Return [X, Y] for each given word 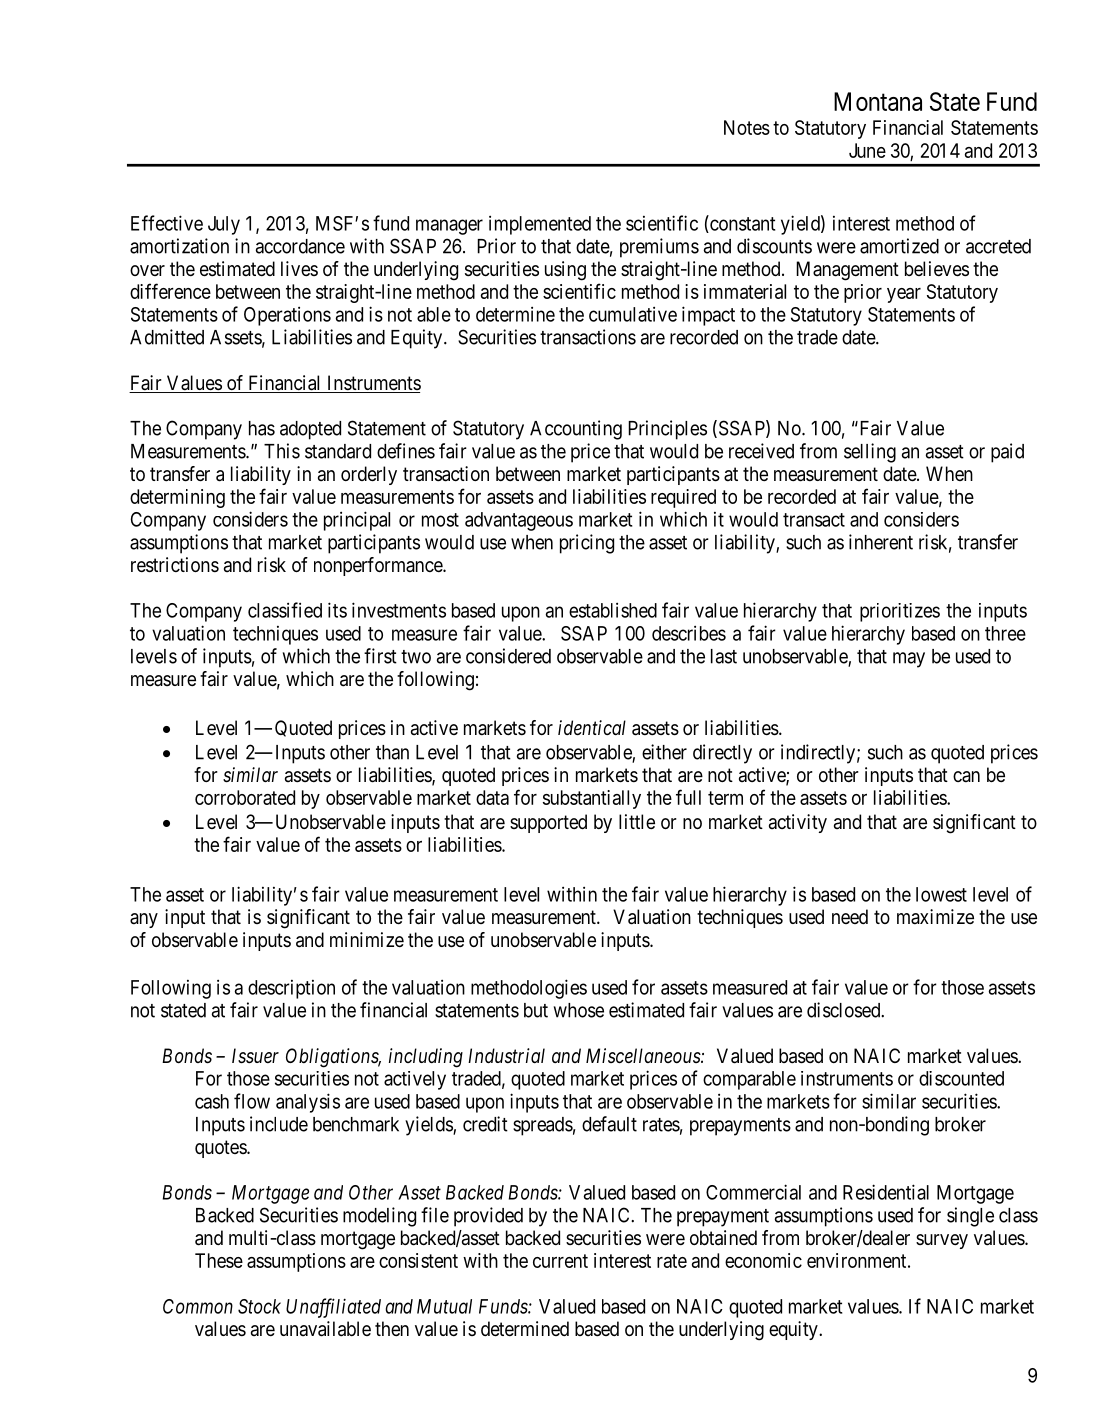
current [560, 1261]
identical [592, 727]
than [392, 752]
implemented [540, 225]
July [224, 225]
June [867, 150]
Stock [259, 1306]
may [909, 660]
